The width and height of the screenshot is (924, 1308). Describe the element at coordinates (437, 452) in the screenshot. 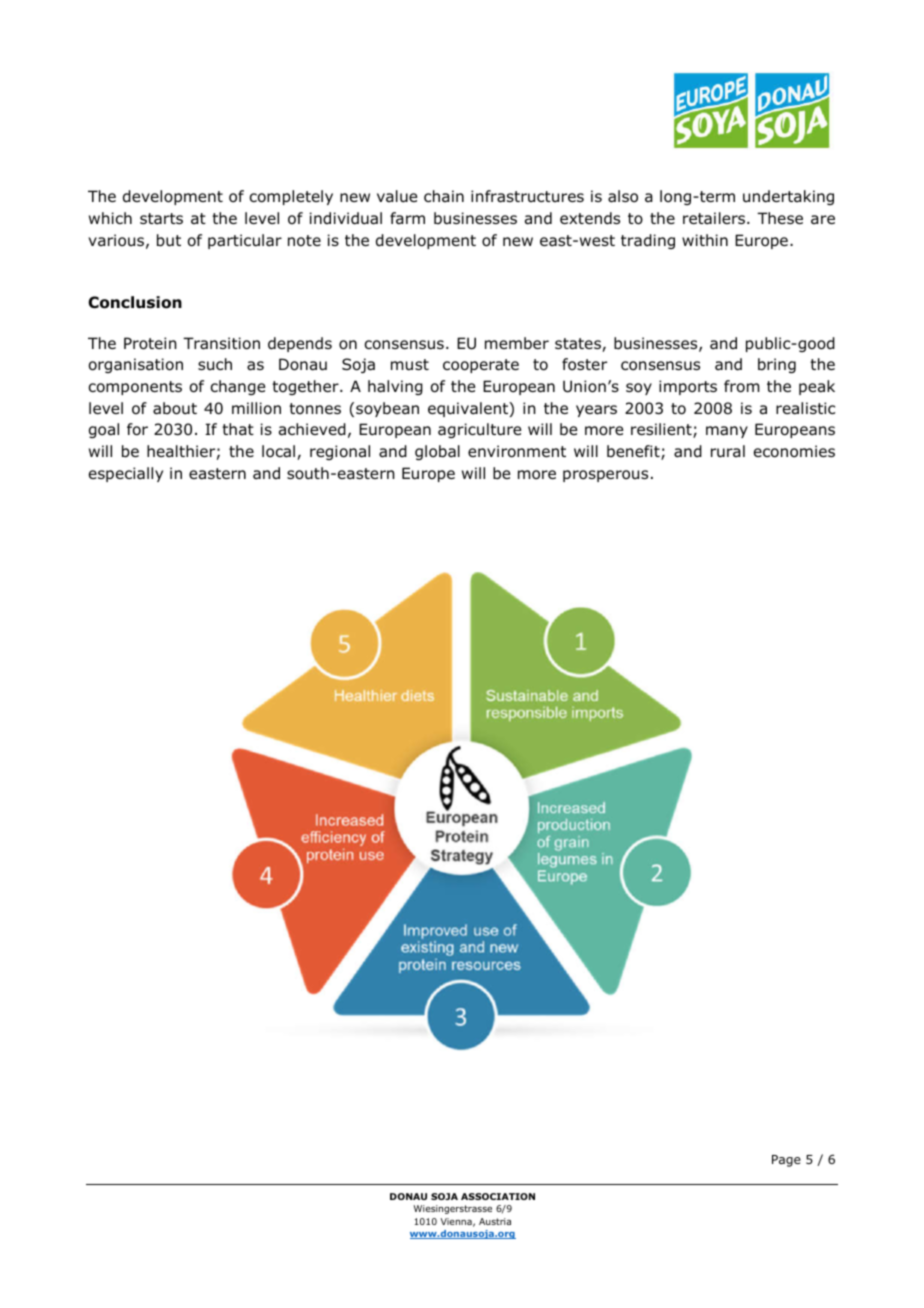

I see `global` at that location.
